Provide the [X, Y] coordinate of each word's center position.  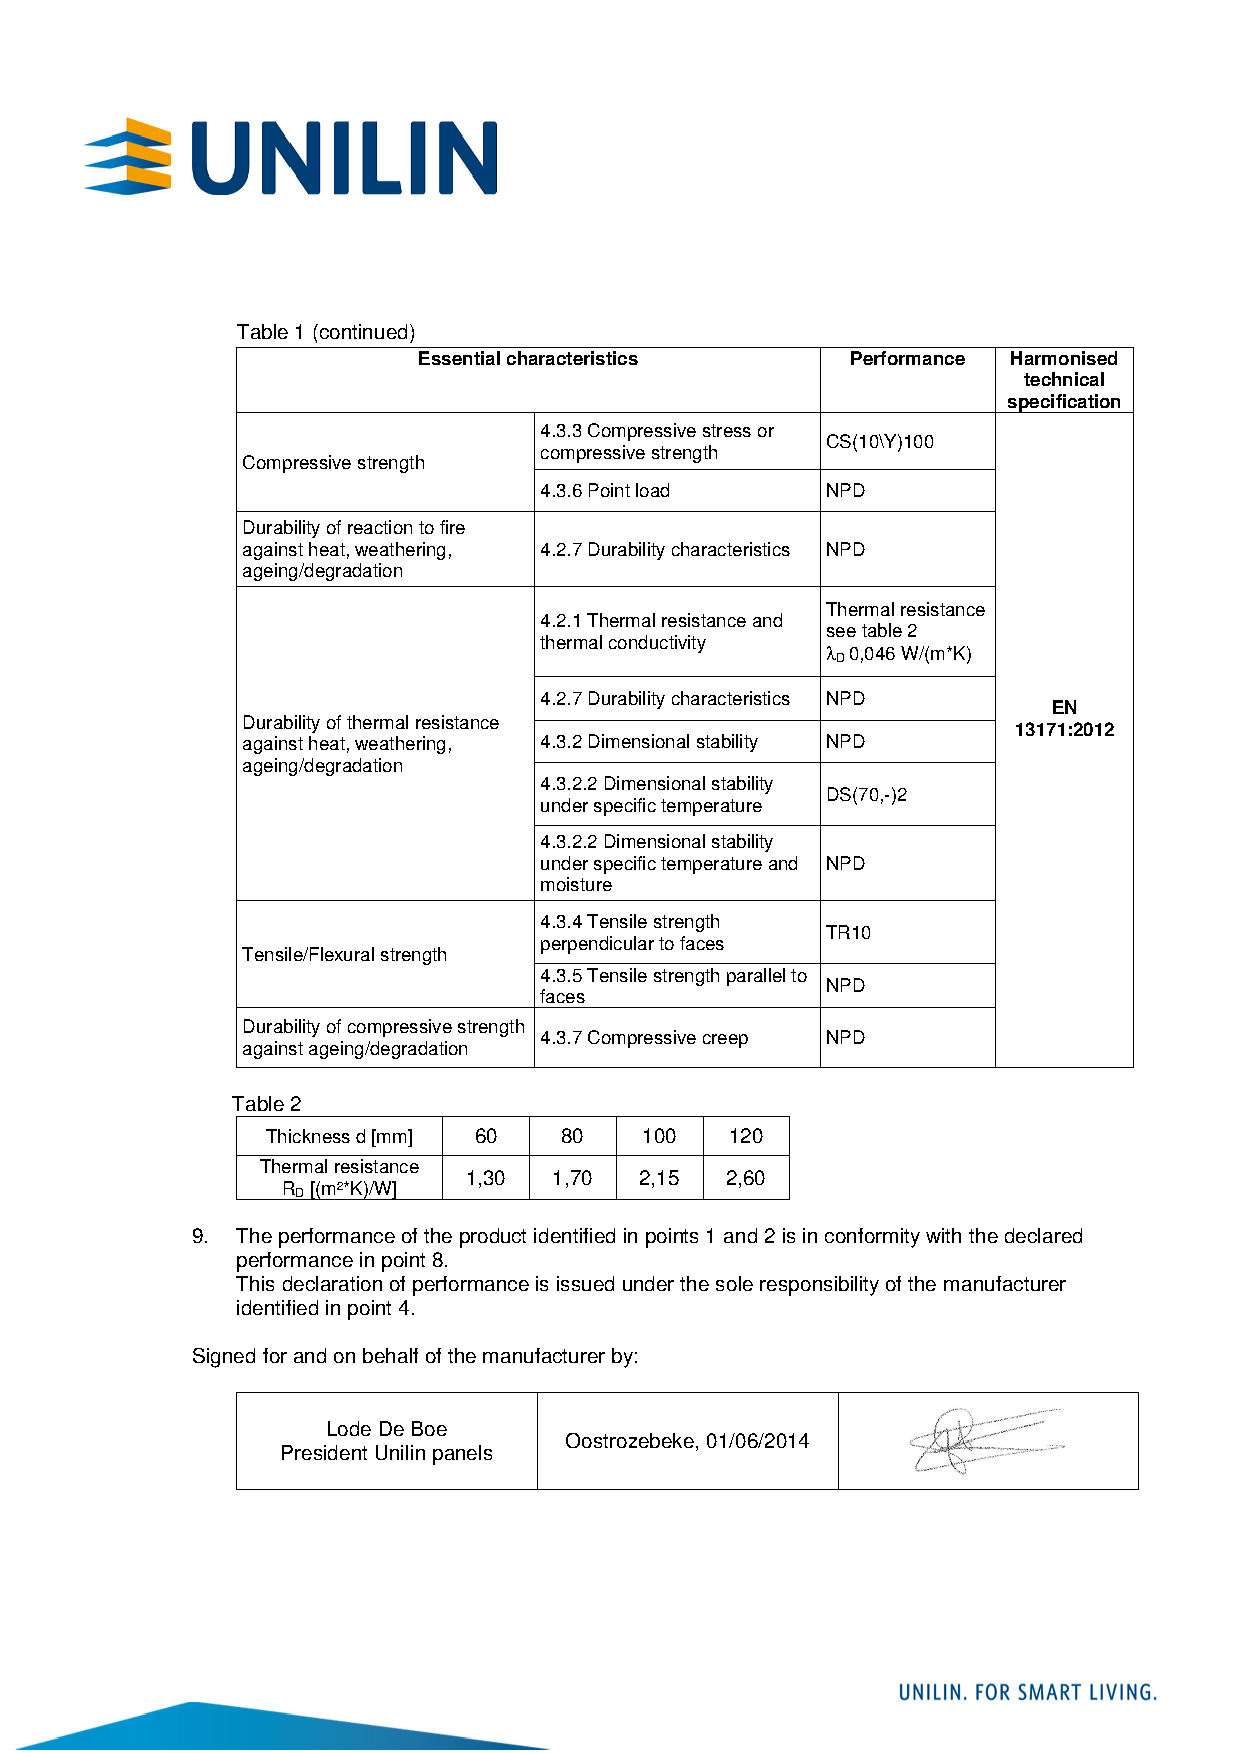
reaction [380, 527]
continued [362, 331]
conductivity [657, 644]
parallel [756, 977]
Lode [349, 1428]
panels [462, 1455]
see [841, 632]
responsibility [819, 1286]
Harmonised [1064, 358]
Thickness [308, 1136]
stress [727, 430]
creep [725, 1041]
